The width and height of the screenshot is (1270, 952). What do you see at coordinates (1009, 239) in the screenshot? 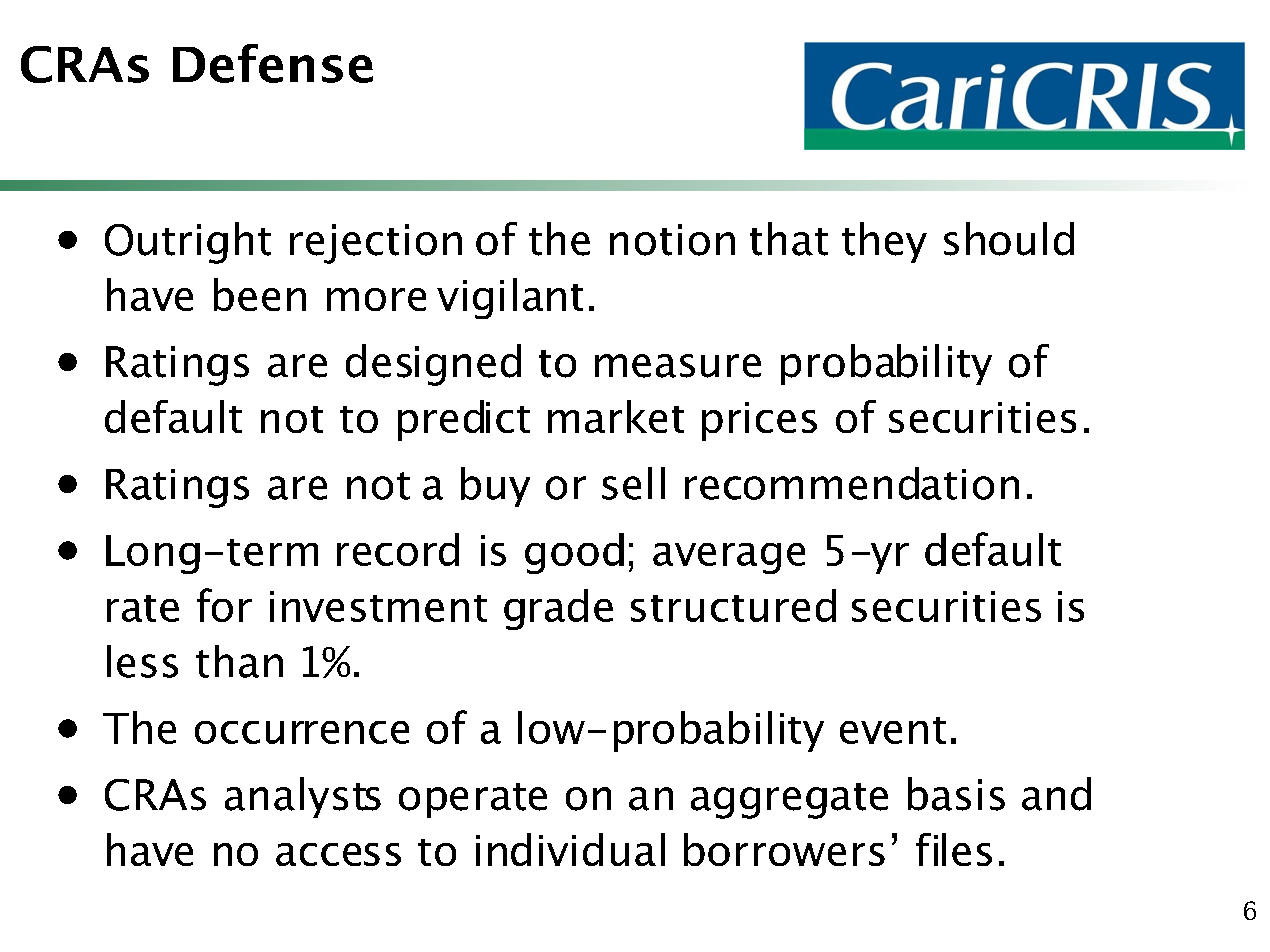
I see `should` at bounding box center [1009, 239].
